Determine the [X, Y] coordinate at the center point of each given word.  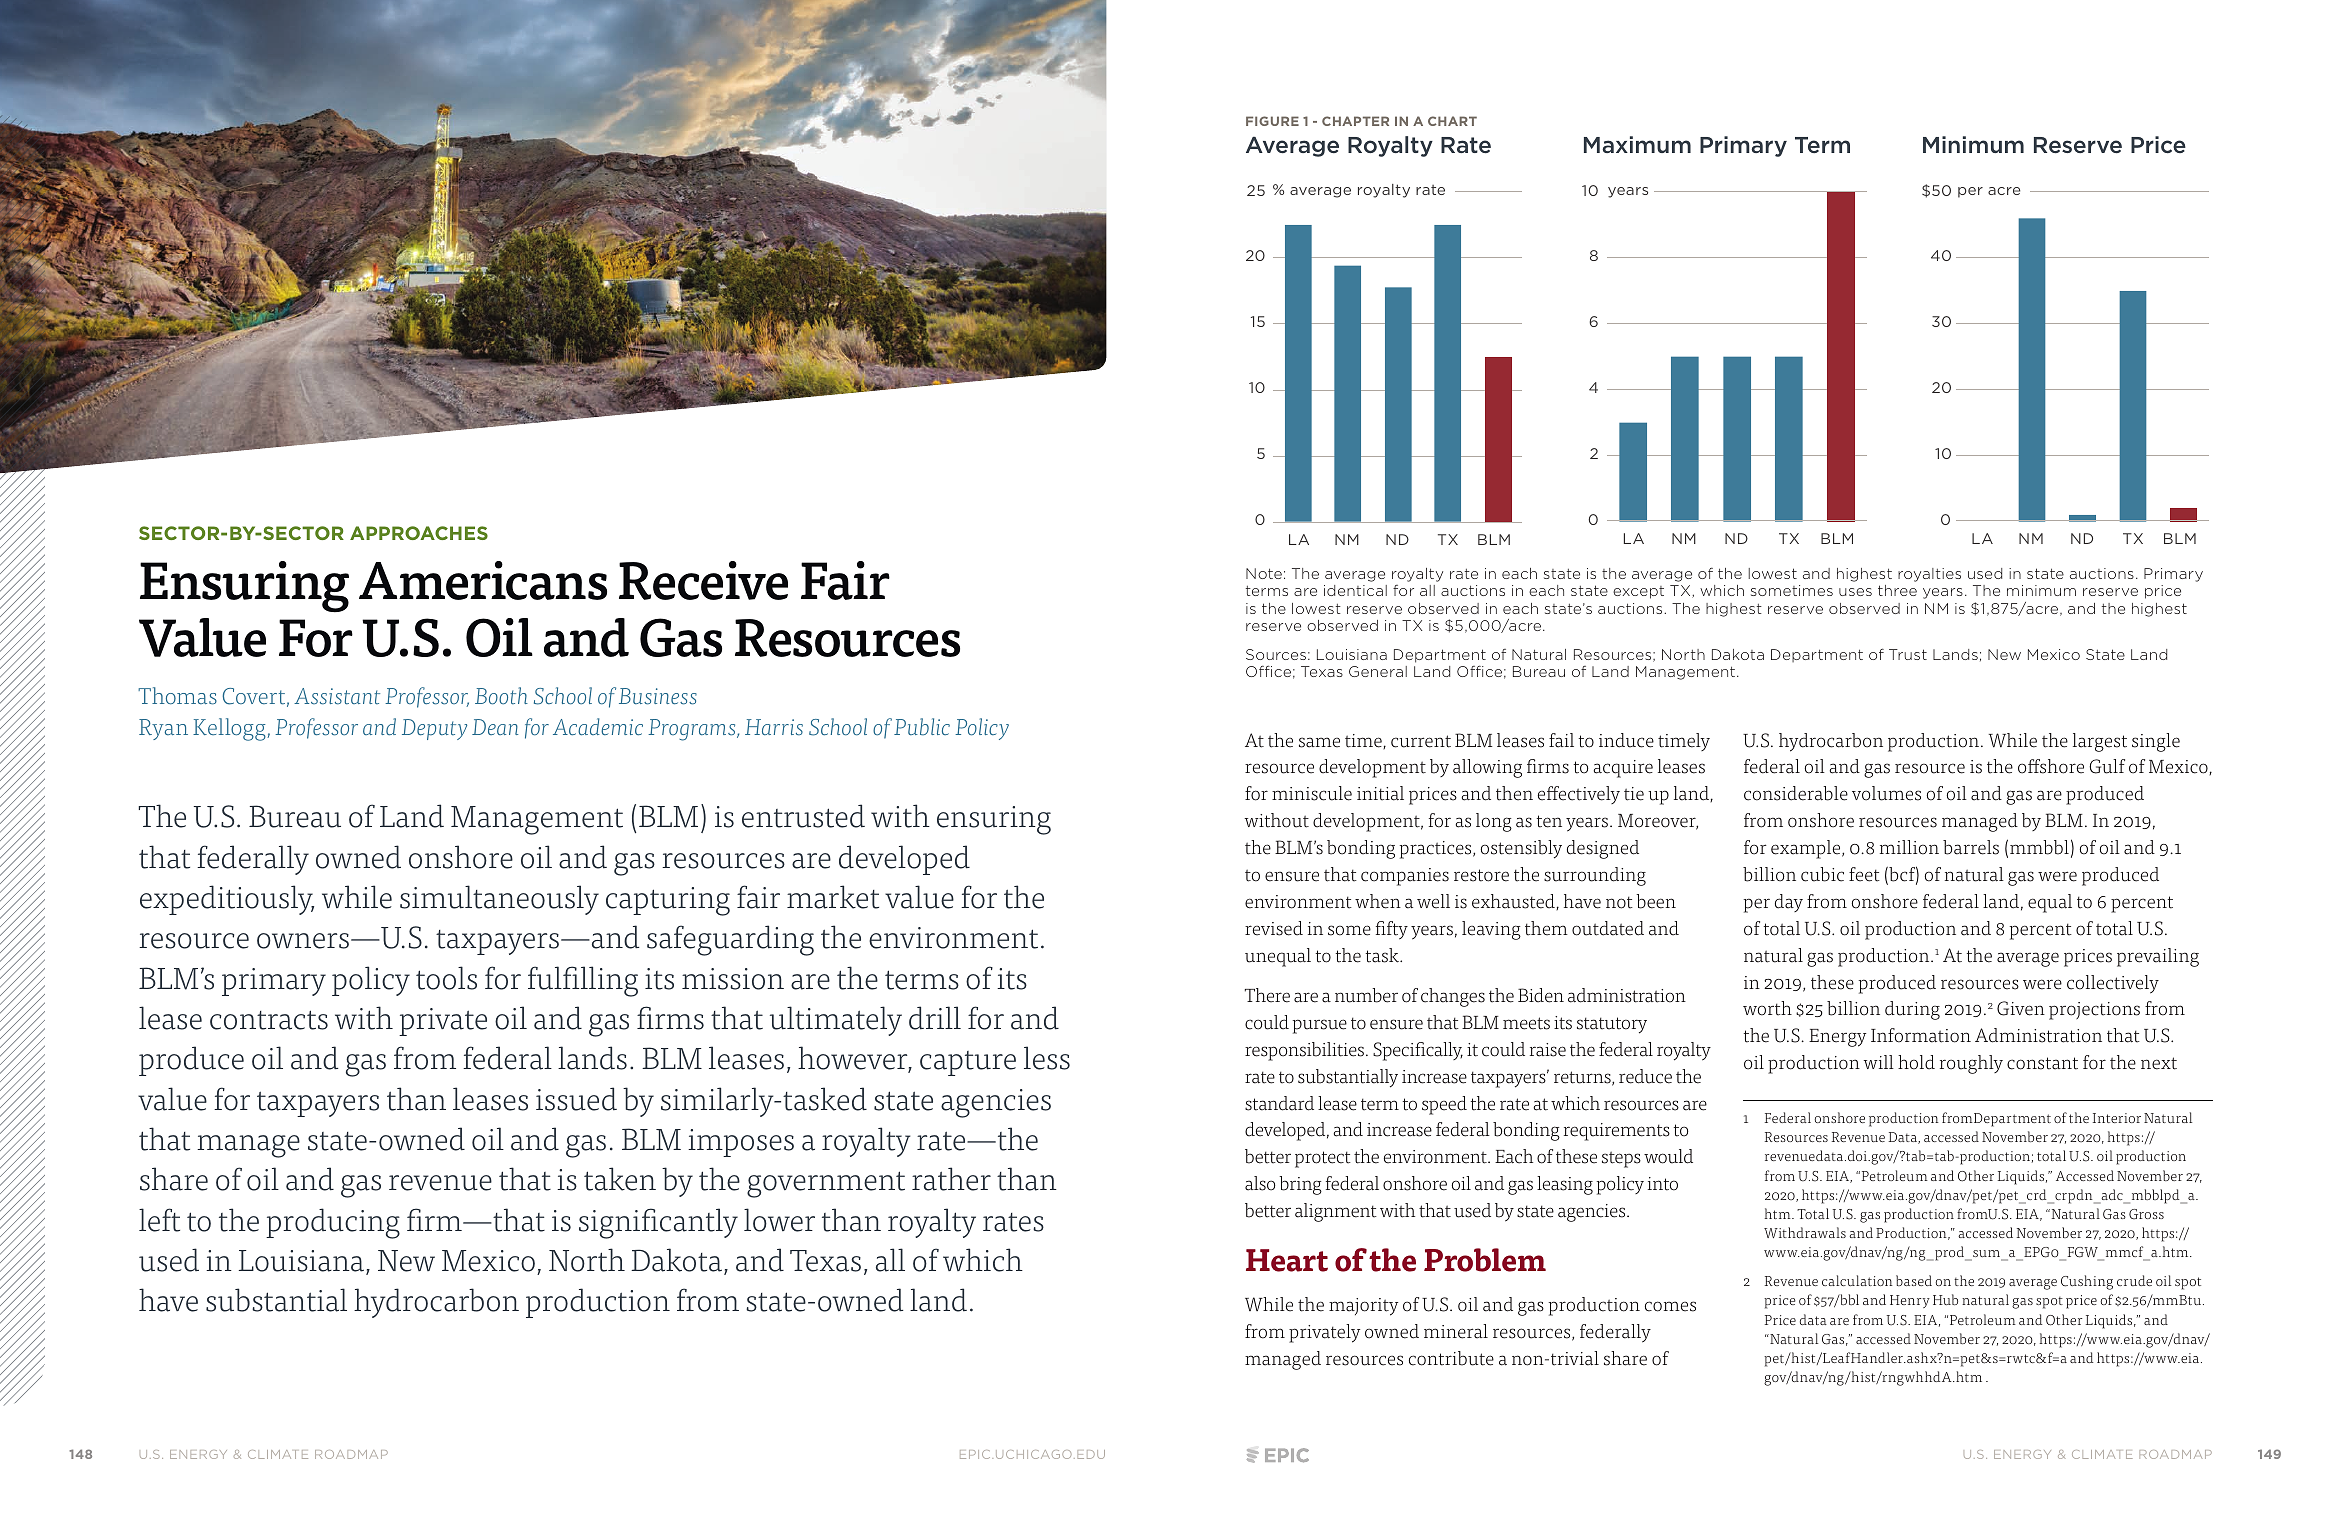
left [159, 1220]
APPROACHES [419, 533]
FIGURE [1272, 121]
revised [1274, 928]
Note [1264, 573]
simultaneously [499, 900]
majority [1363, 1307]
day [1789, 903]
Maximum [1637, 144]
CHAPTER [1355, 121]
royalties [1929, 575]
